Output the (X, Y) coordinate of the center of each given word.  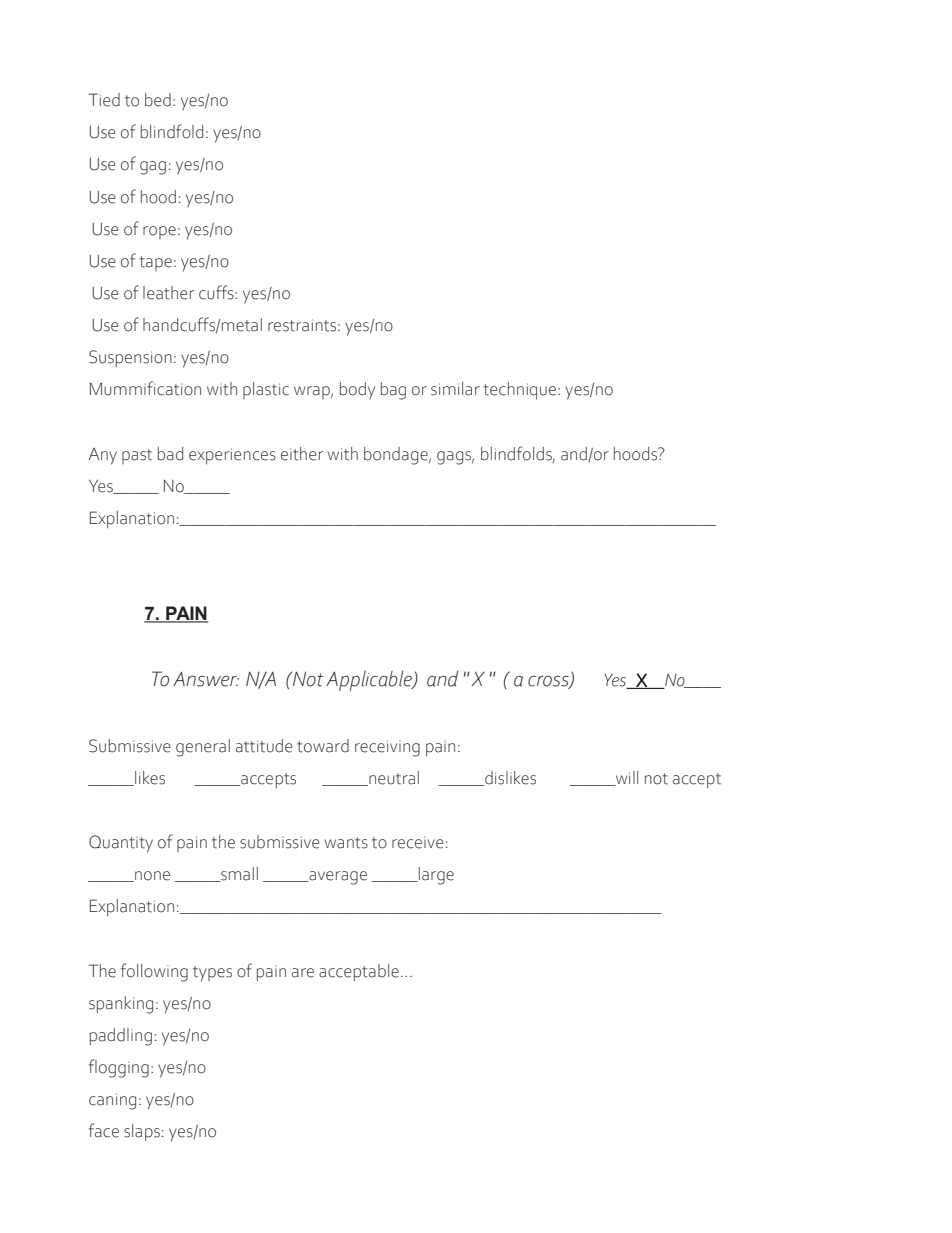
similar (455, 389)
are (303, 973)
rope (159, 232)
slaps (142, 1133)
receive (418, 843)
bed (158, 100)
